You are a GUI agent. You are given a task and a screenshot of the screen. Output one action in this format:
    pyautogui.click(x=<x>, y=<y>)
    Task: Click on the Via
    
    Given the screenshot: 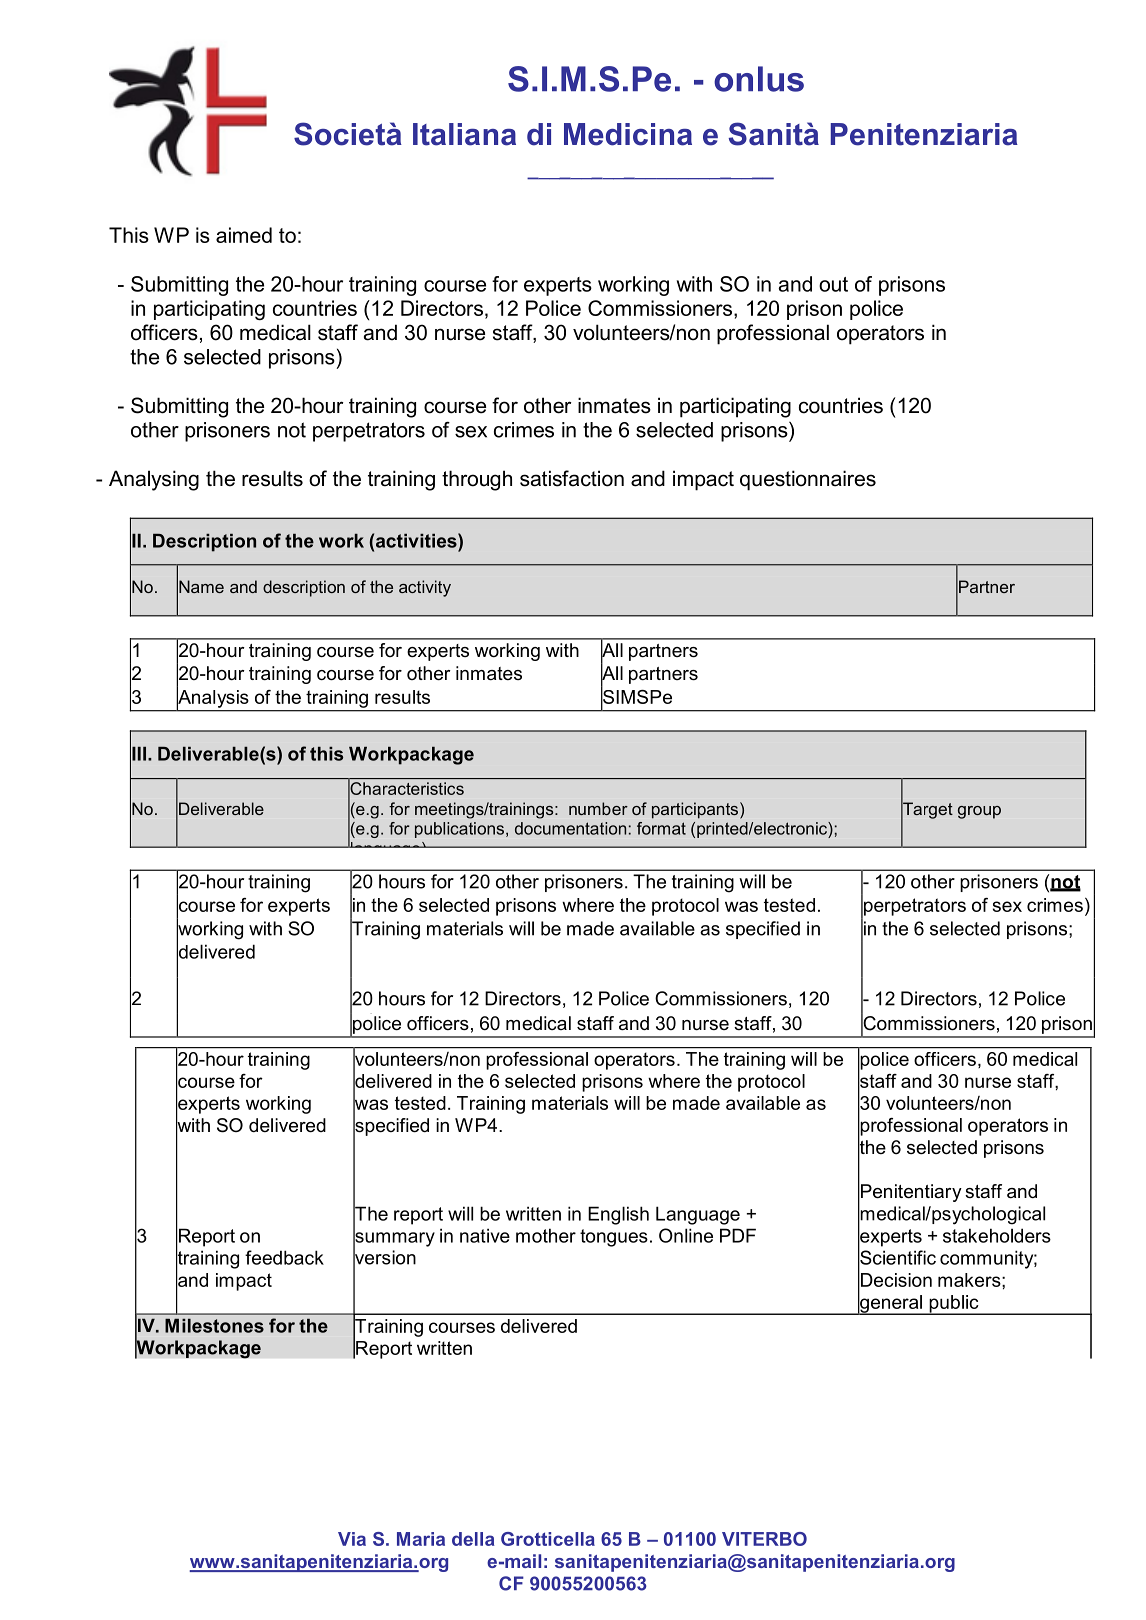 What is the action you would take?
    pyautogui.click(x=352, y=1539)
